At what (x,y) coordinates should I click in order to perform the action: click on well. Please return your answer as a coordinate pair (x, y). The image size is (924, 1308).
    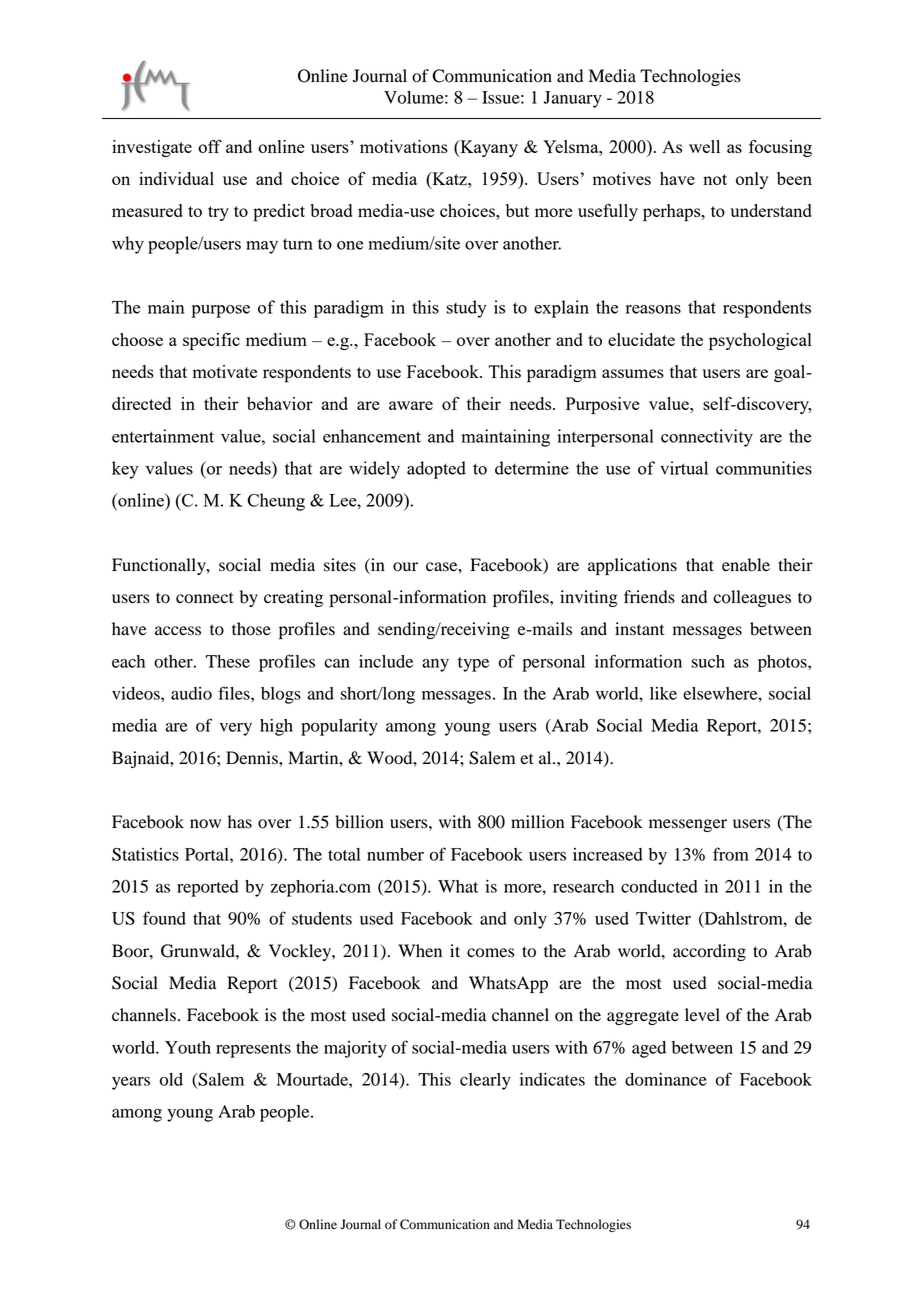
    Looking at the image, I should click on (704, 146).
